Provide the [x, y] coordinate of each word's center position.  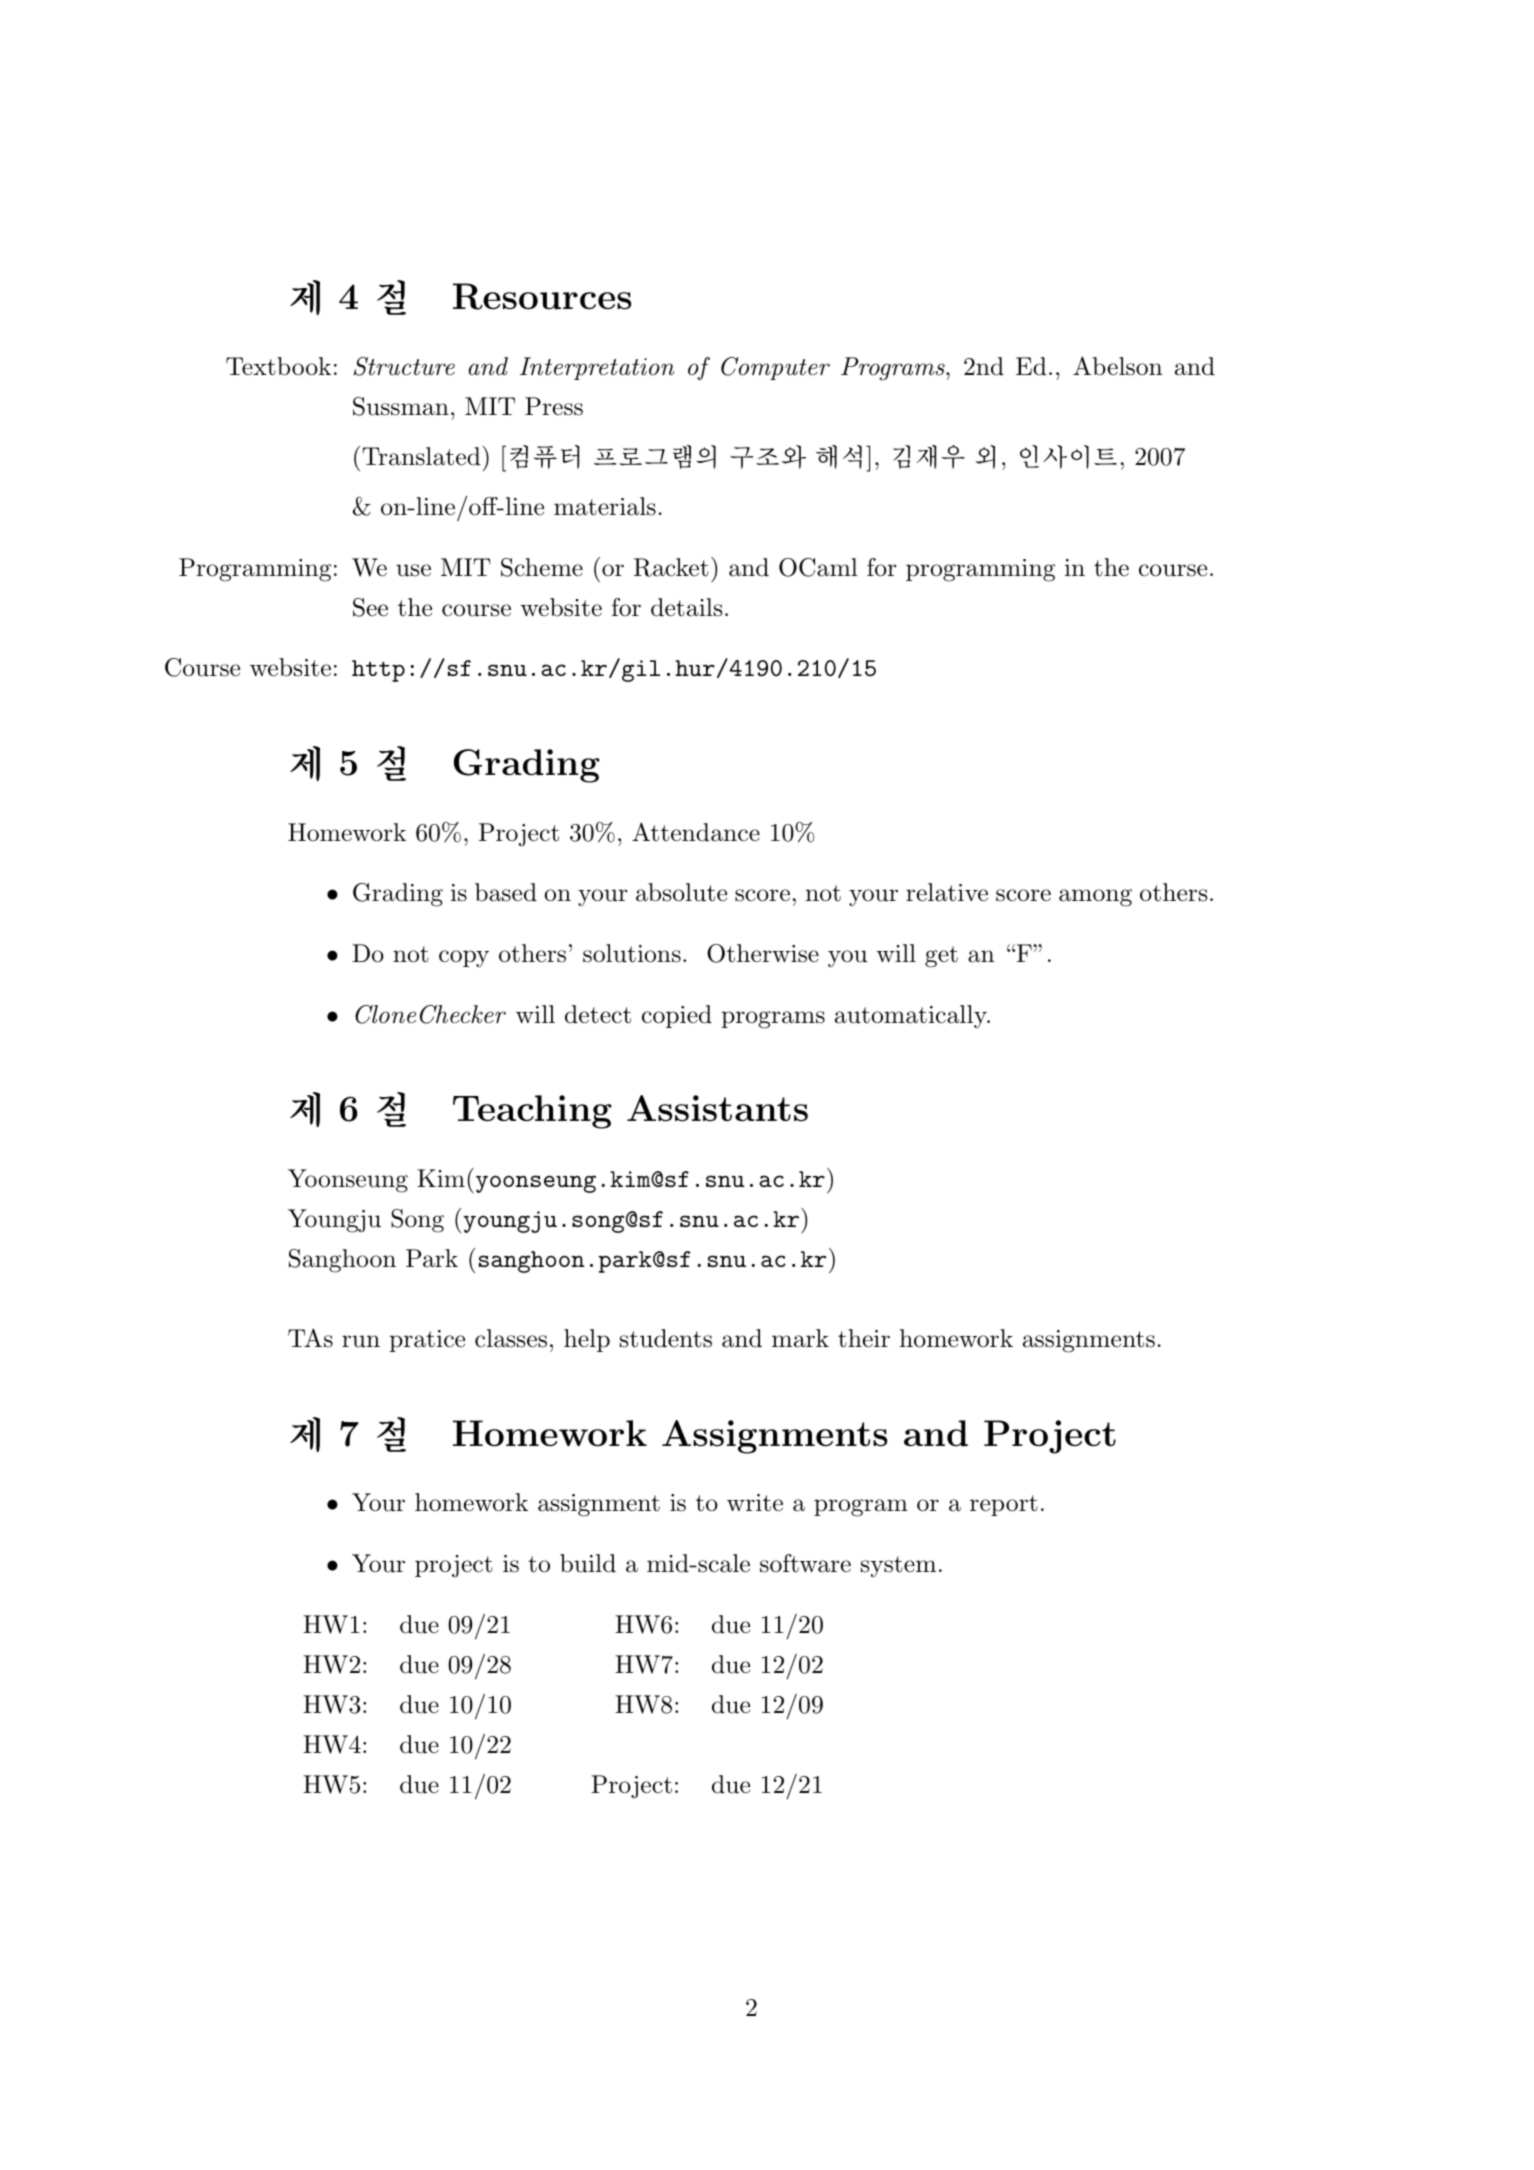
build [588, 1563]
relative [947, 892]
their [864, 1338]
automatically [912, 1017]
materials [605, 506]
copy [464, 959]
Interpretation [597, 368]
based [506, 892]
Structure [404, 366]
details [686, 607]
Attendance [696, 832]
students [666, 1338]
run [361, 1341]
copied [677, 1016]
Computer [775, 368]
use [413, 570]
